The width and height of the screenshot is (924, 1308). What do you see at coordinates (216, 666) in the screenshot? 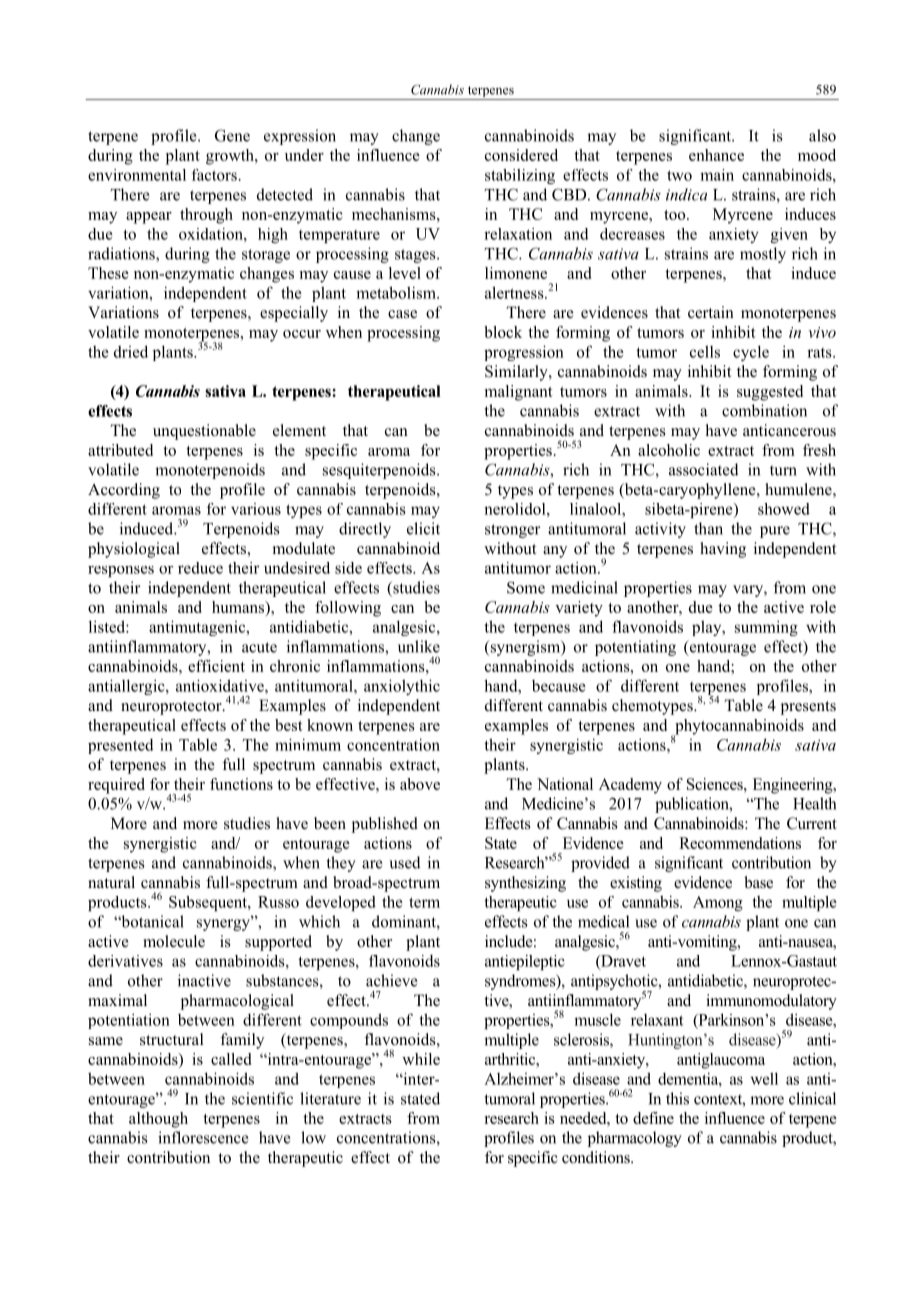
I see `efficient` at bounding box center [216, 666].
